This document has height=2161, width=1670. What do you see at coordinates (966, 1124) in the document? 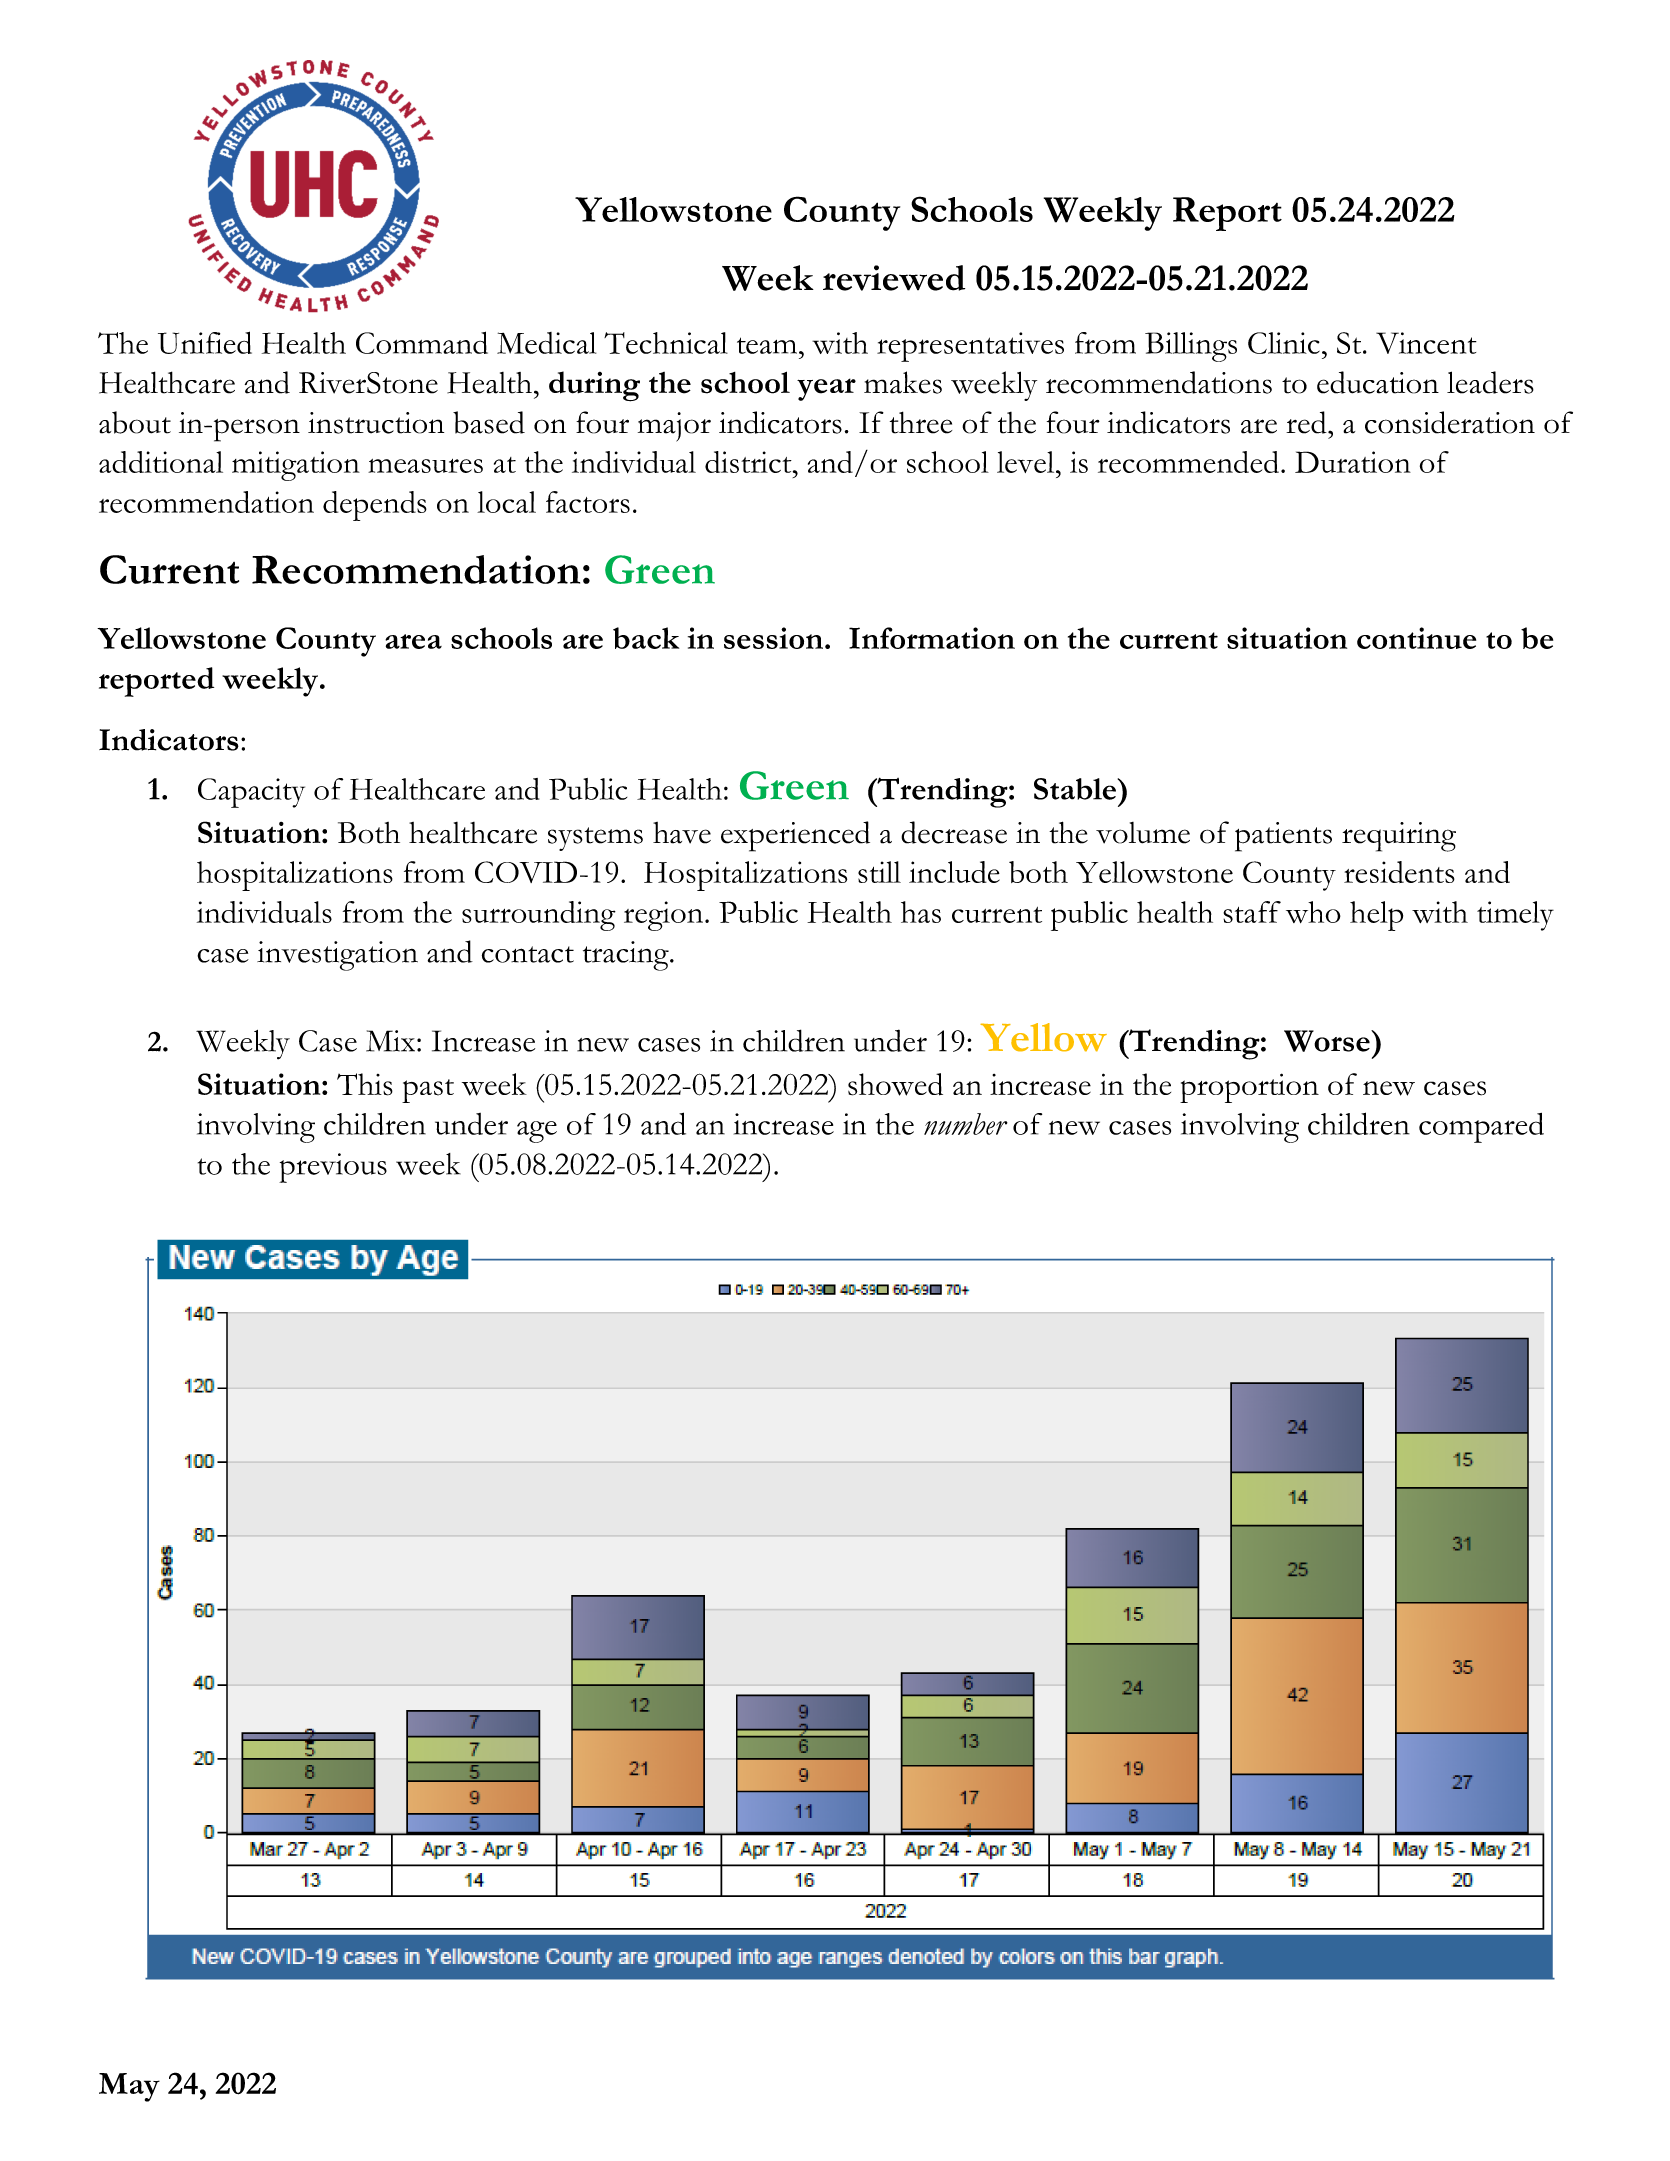
I see `number` at bounding box center [966, 1124].
